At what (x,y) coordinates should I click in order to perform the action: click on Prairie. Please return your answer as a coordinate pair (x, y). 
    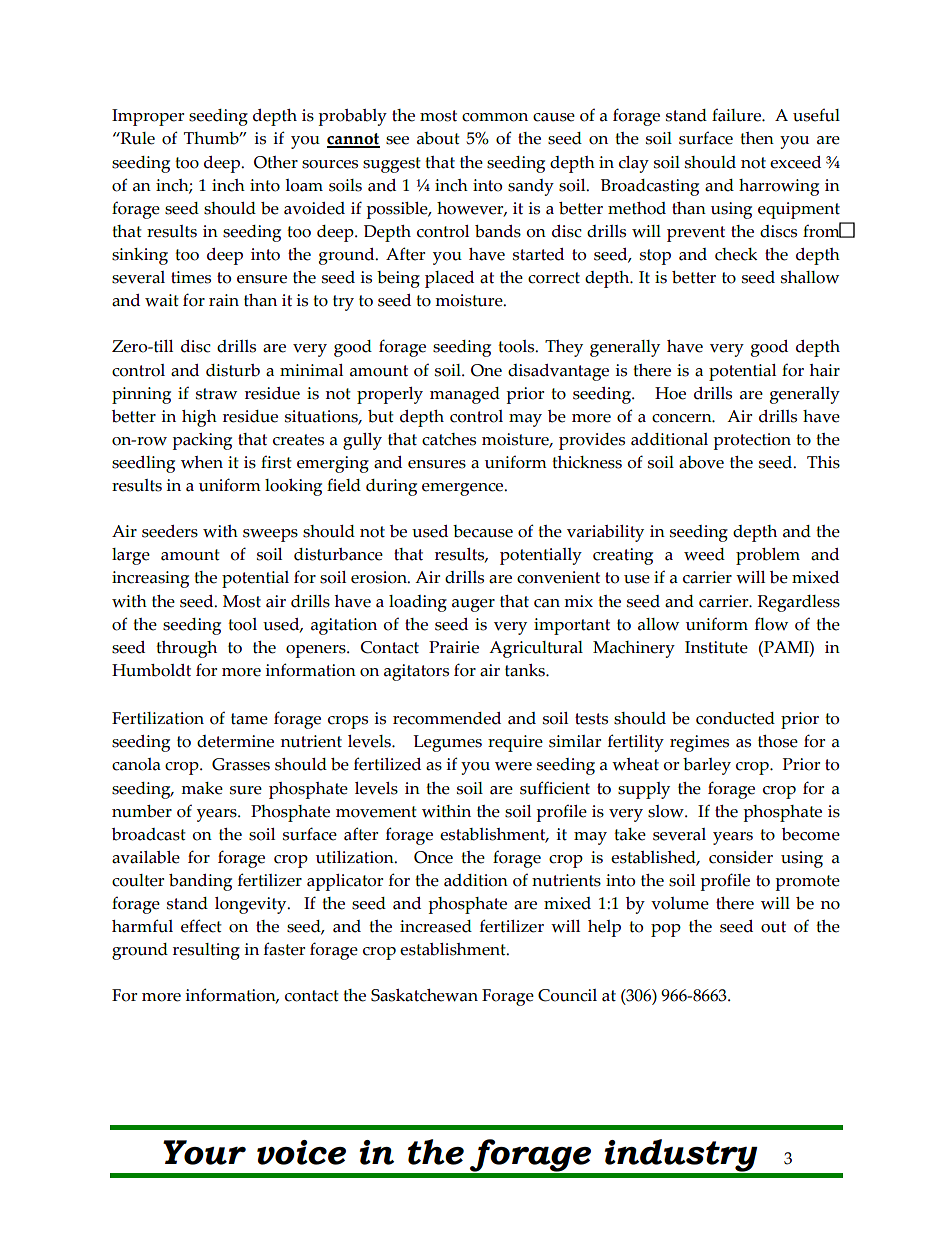
    Looking at the image, I should click on (454, 647).
